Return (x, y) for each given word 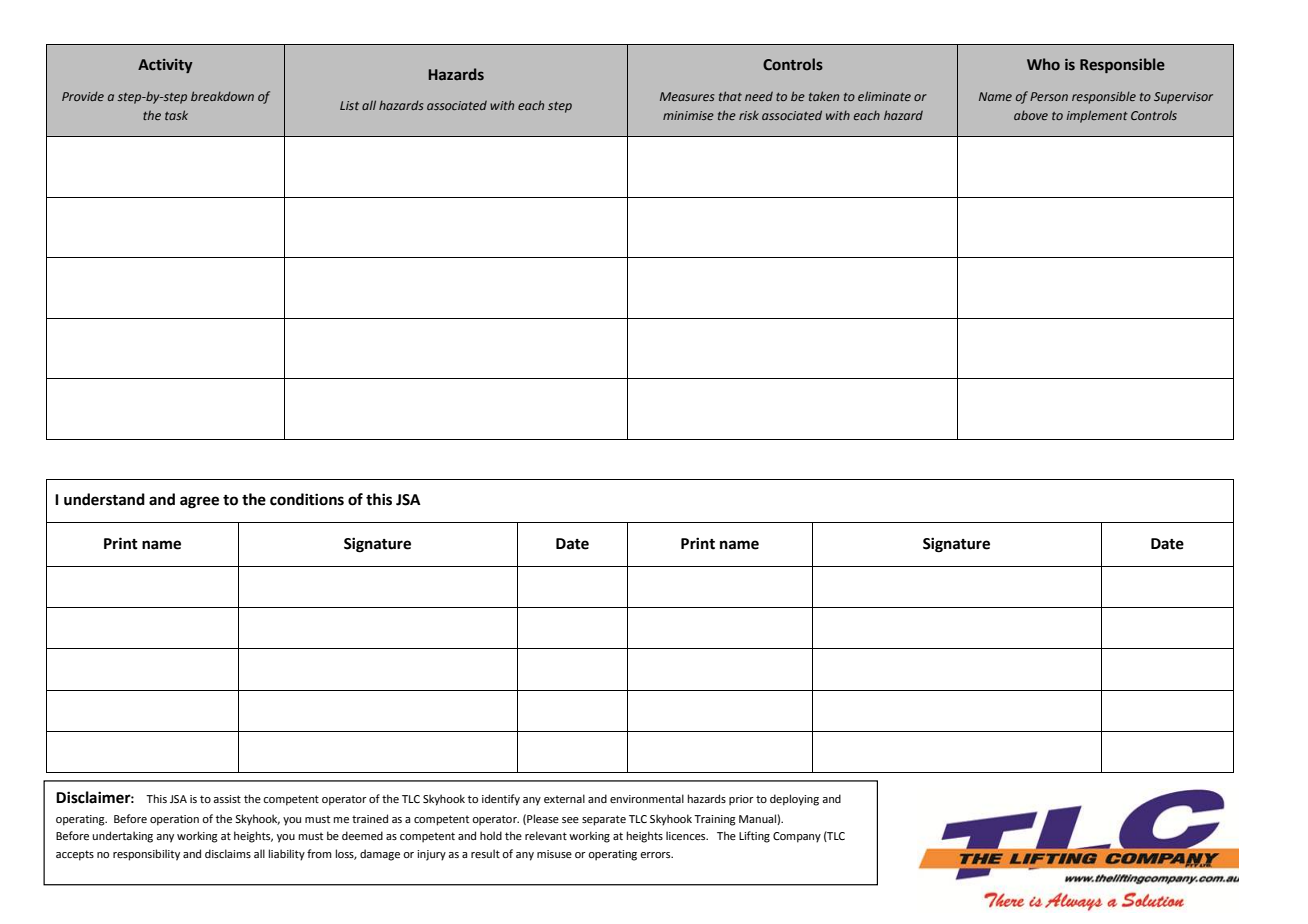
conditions (307, 499)
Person (1049, 96)
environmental (647, 798)
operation (174, 820)
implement (1097, 116)
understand (104, 499)
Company (797, 837)
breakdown (222, 96)
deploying (794, 800)
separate (604, 820)
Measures (687, 96)
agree (199, 502)
